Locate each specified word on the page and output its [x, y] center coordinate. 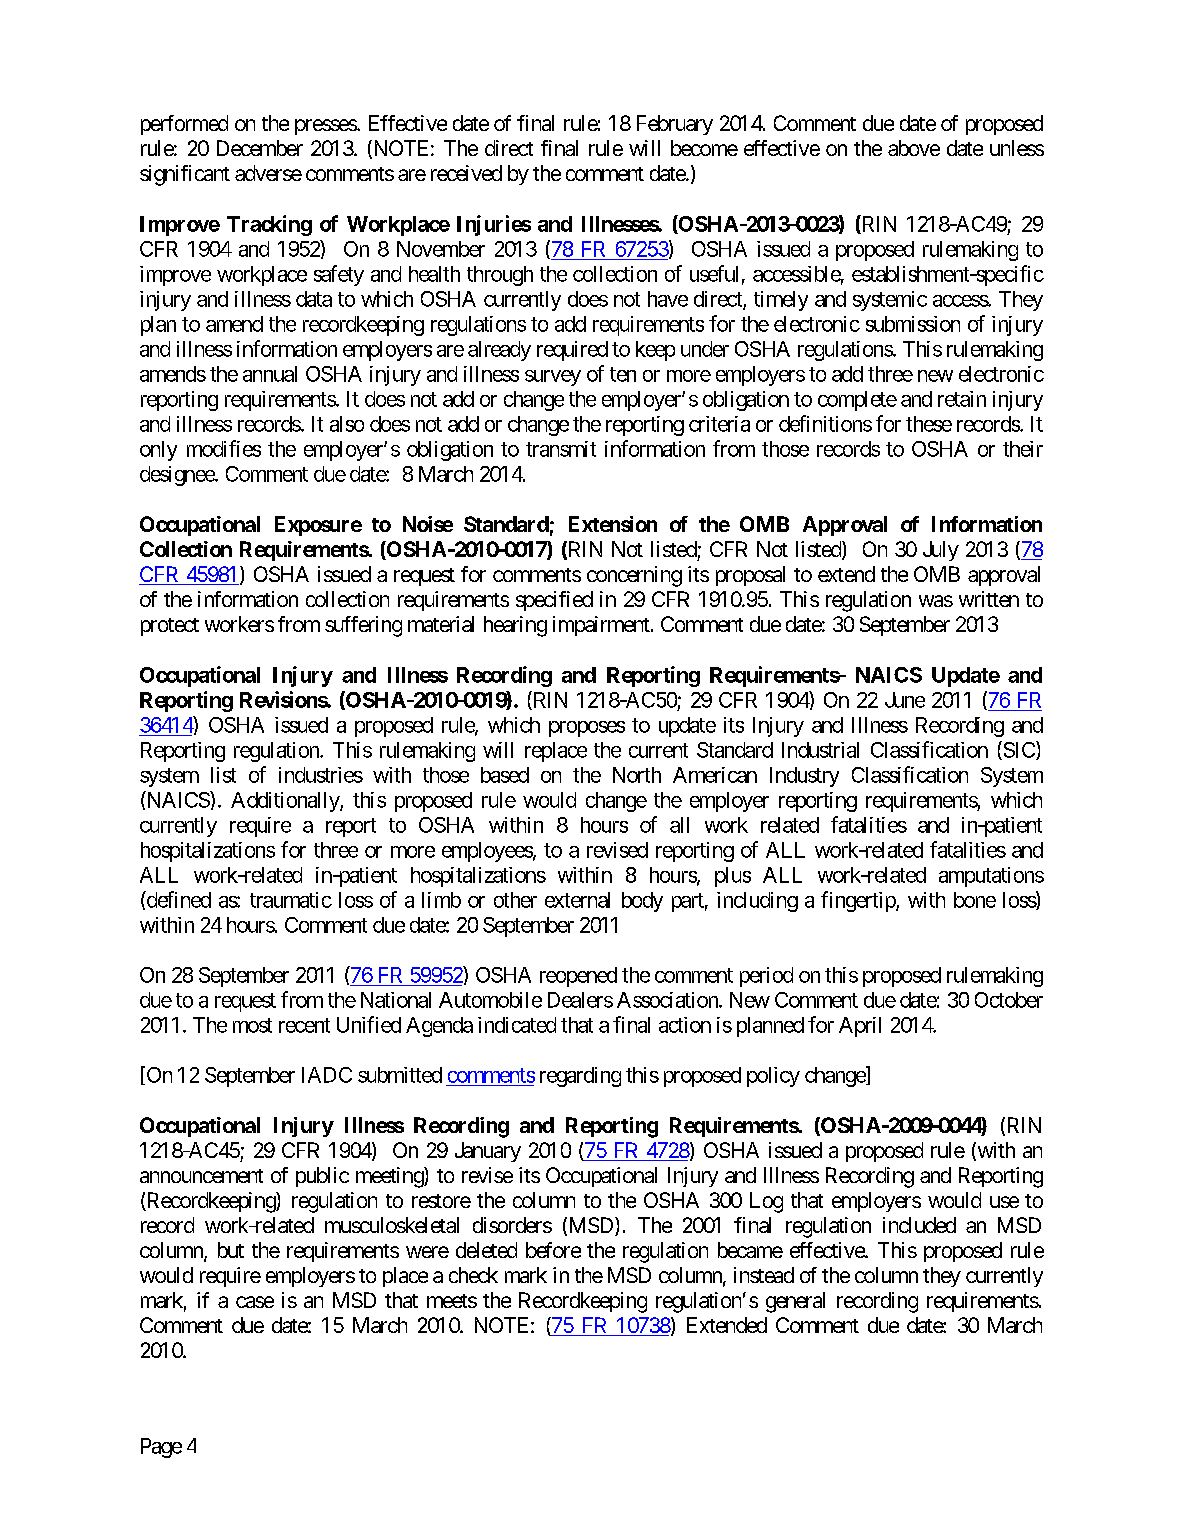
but [231, 1250]
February [675, 125]
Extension [613, 524]
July [941, 551]
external [577, 900]
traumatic [291, 900]
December [260, 148]
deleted [486, 1250]
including [757, 902]
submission [913, 324]
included [919, 1225]
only [158, 451]
